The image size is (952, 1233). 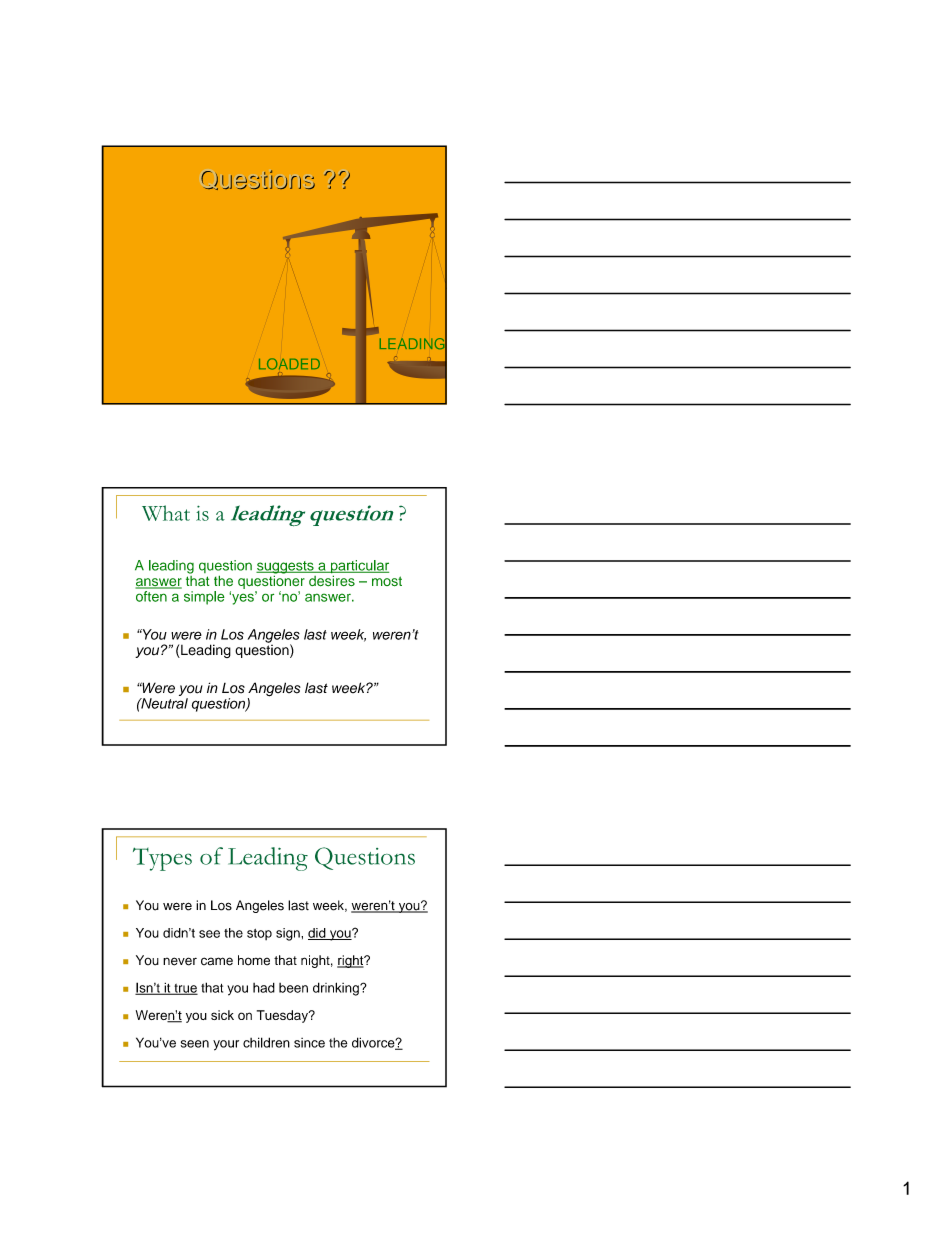 I want to click on drinking, so click(x=337, y=989).
